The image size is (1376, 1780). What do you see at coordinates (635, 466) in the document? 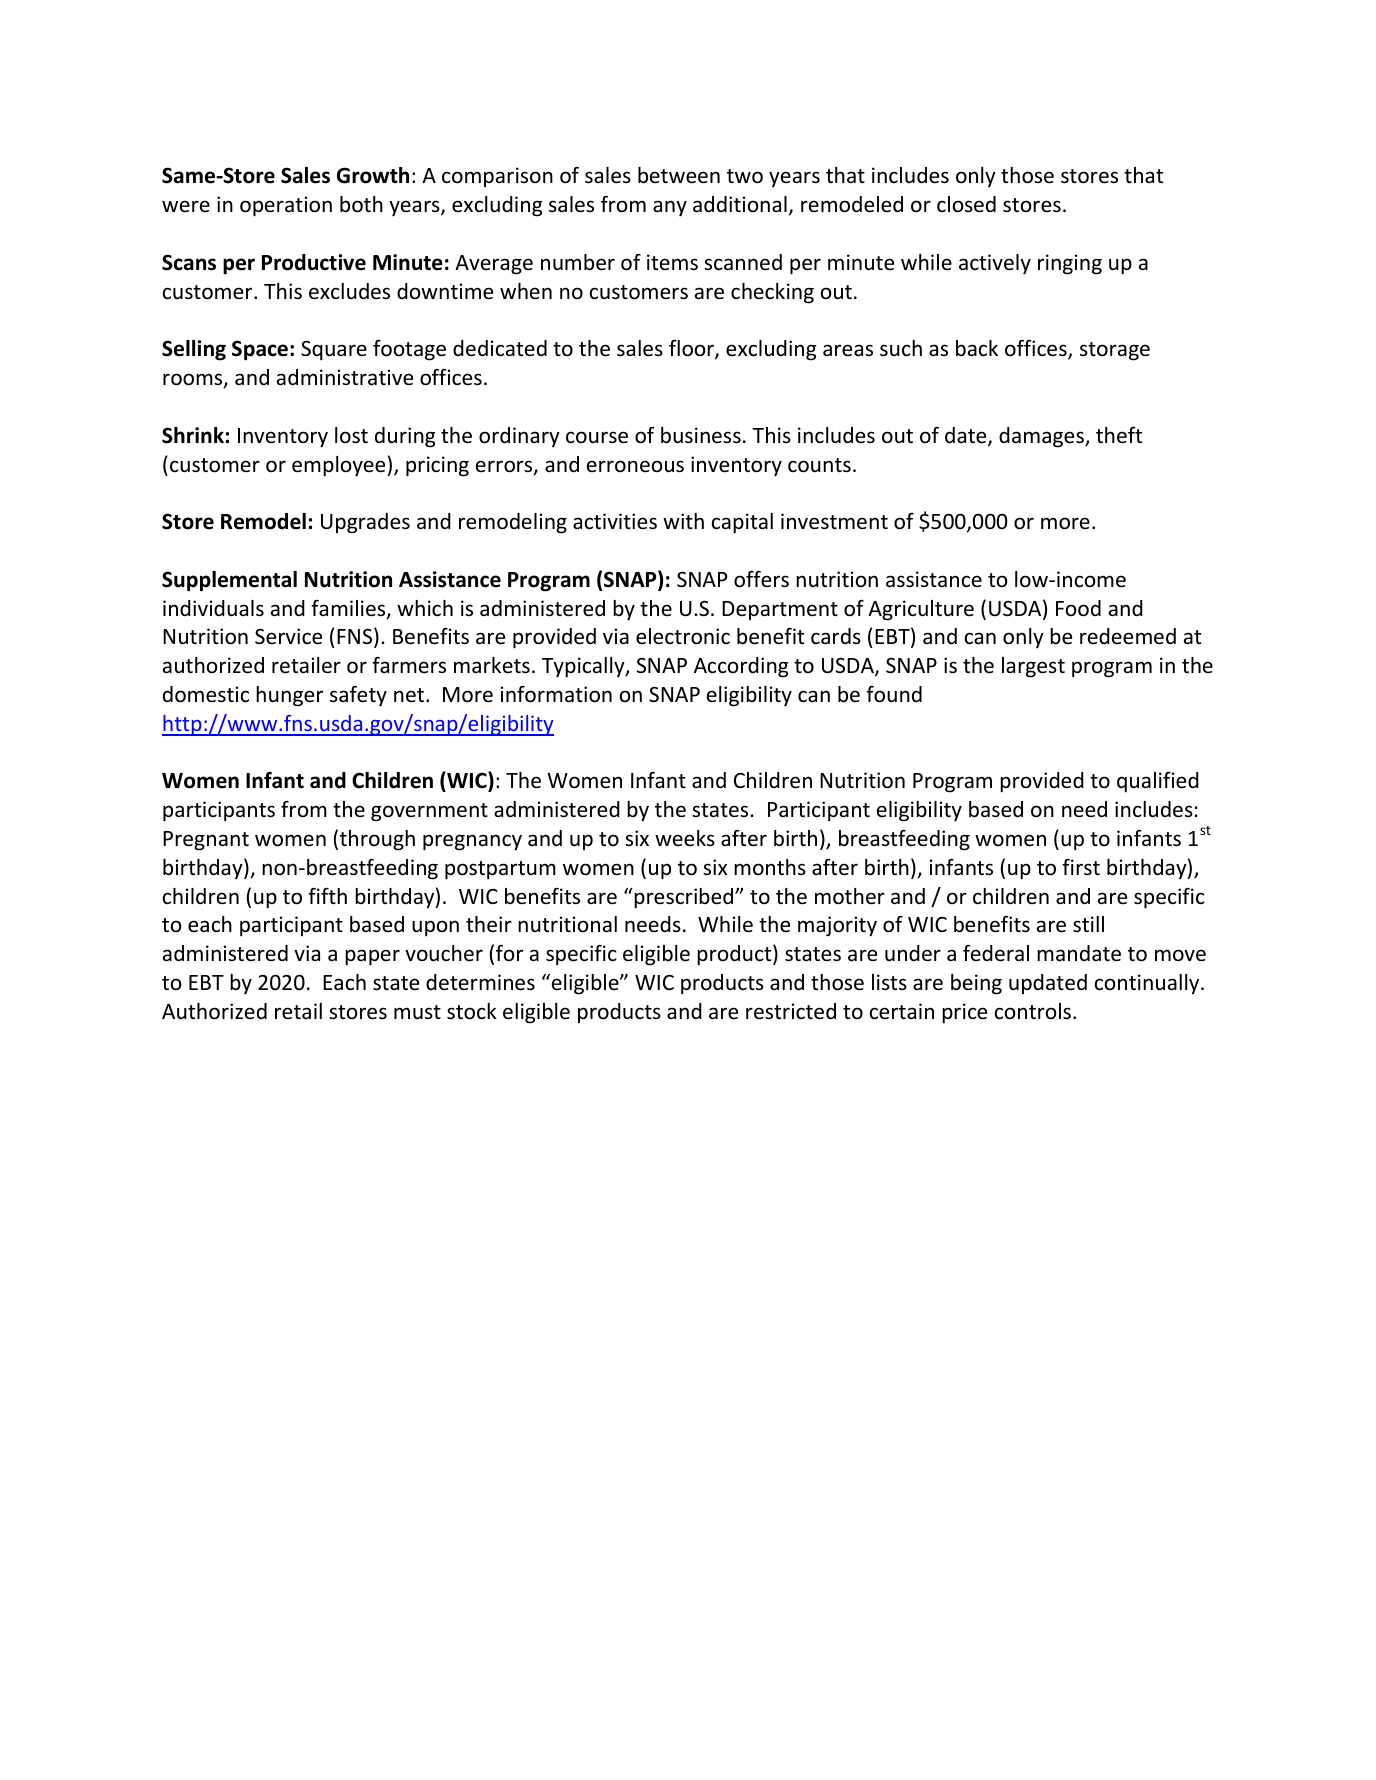
I see `erroneous` at bounding box center [635, 466].
